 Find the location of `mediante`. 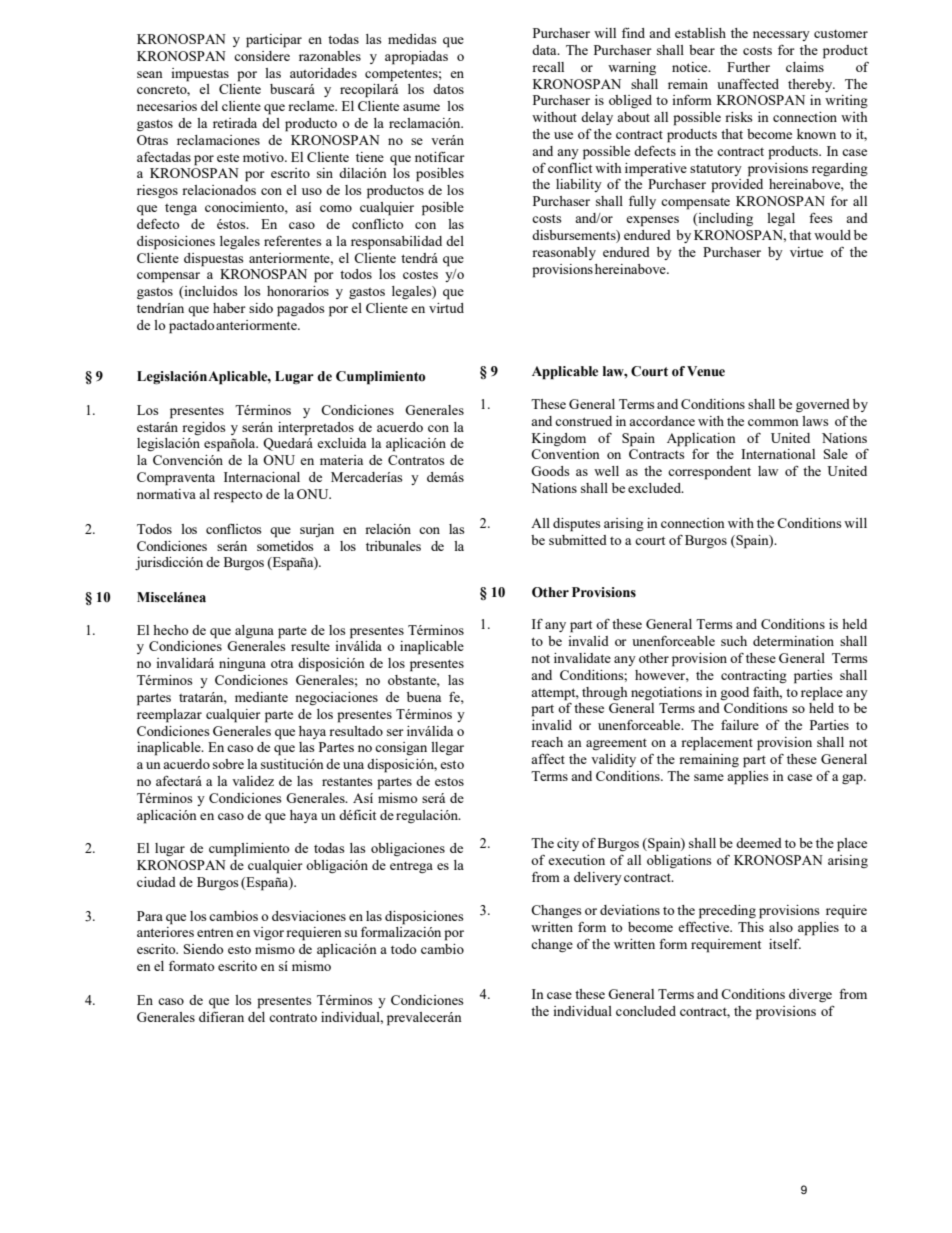

mediante is located at coordinates (261, 697).
